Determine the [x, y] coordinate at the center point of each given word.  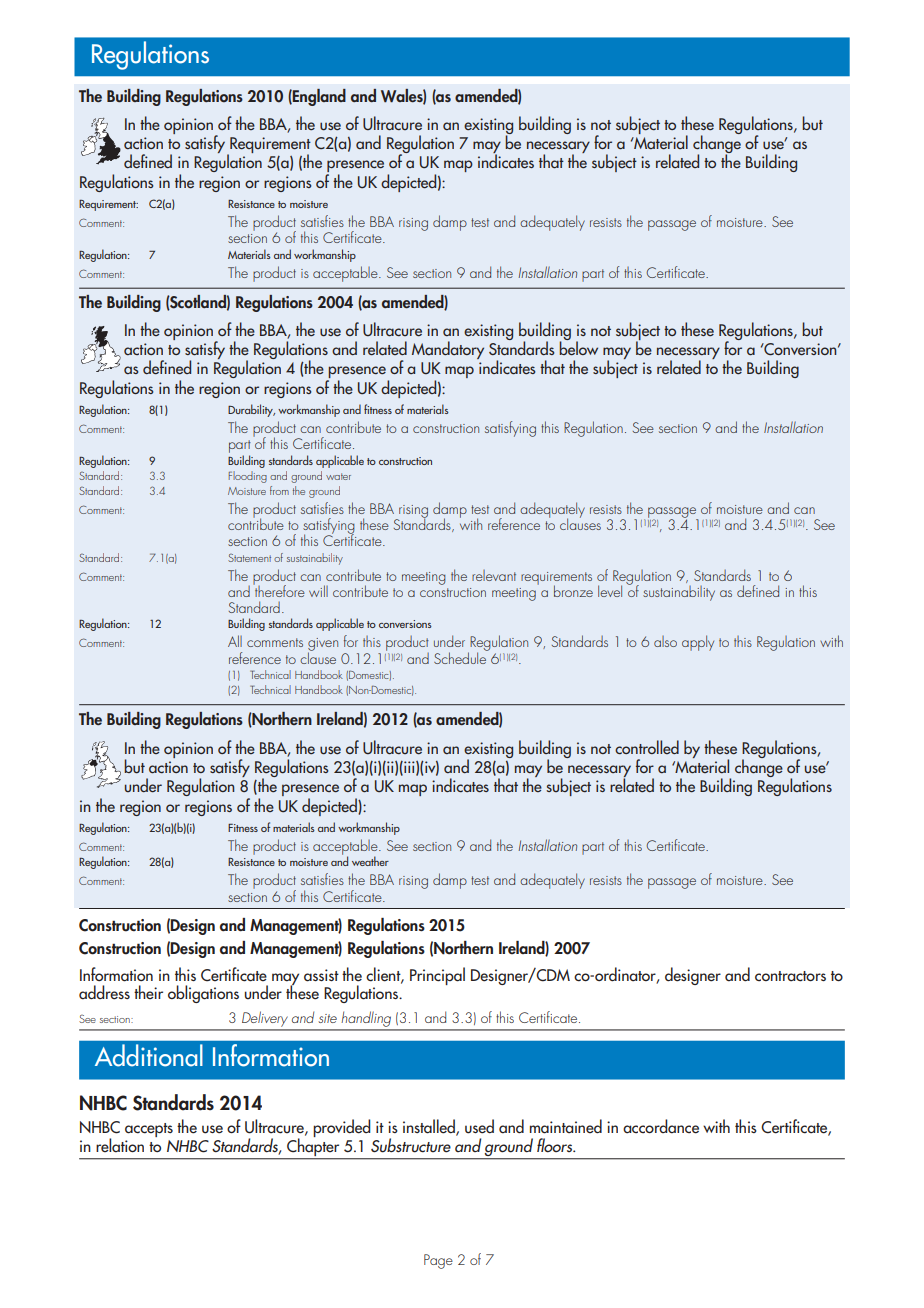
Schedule [461, 657]
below [578, 347]
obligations [203, 994]
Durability [251, 410]
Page [438, 1261]
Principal [437, 976]
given [323, 646]
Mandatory [448, 350]
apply [698, 643]
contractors [790, 976]
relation [120, 1145]
